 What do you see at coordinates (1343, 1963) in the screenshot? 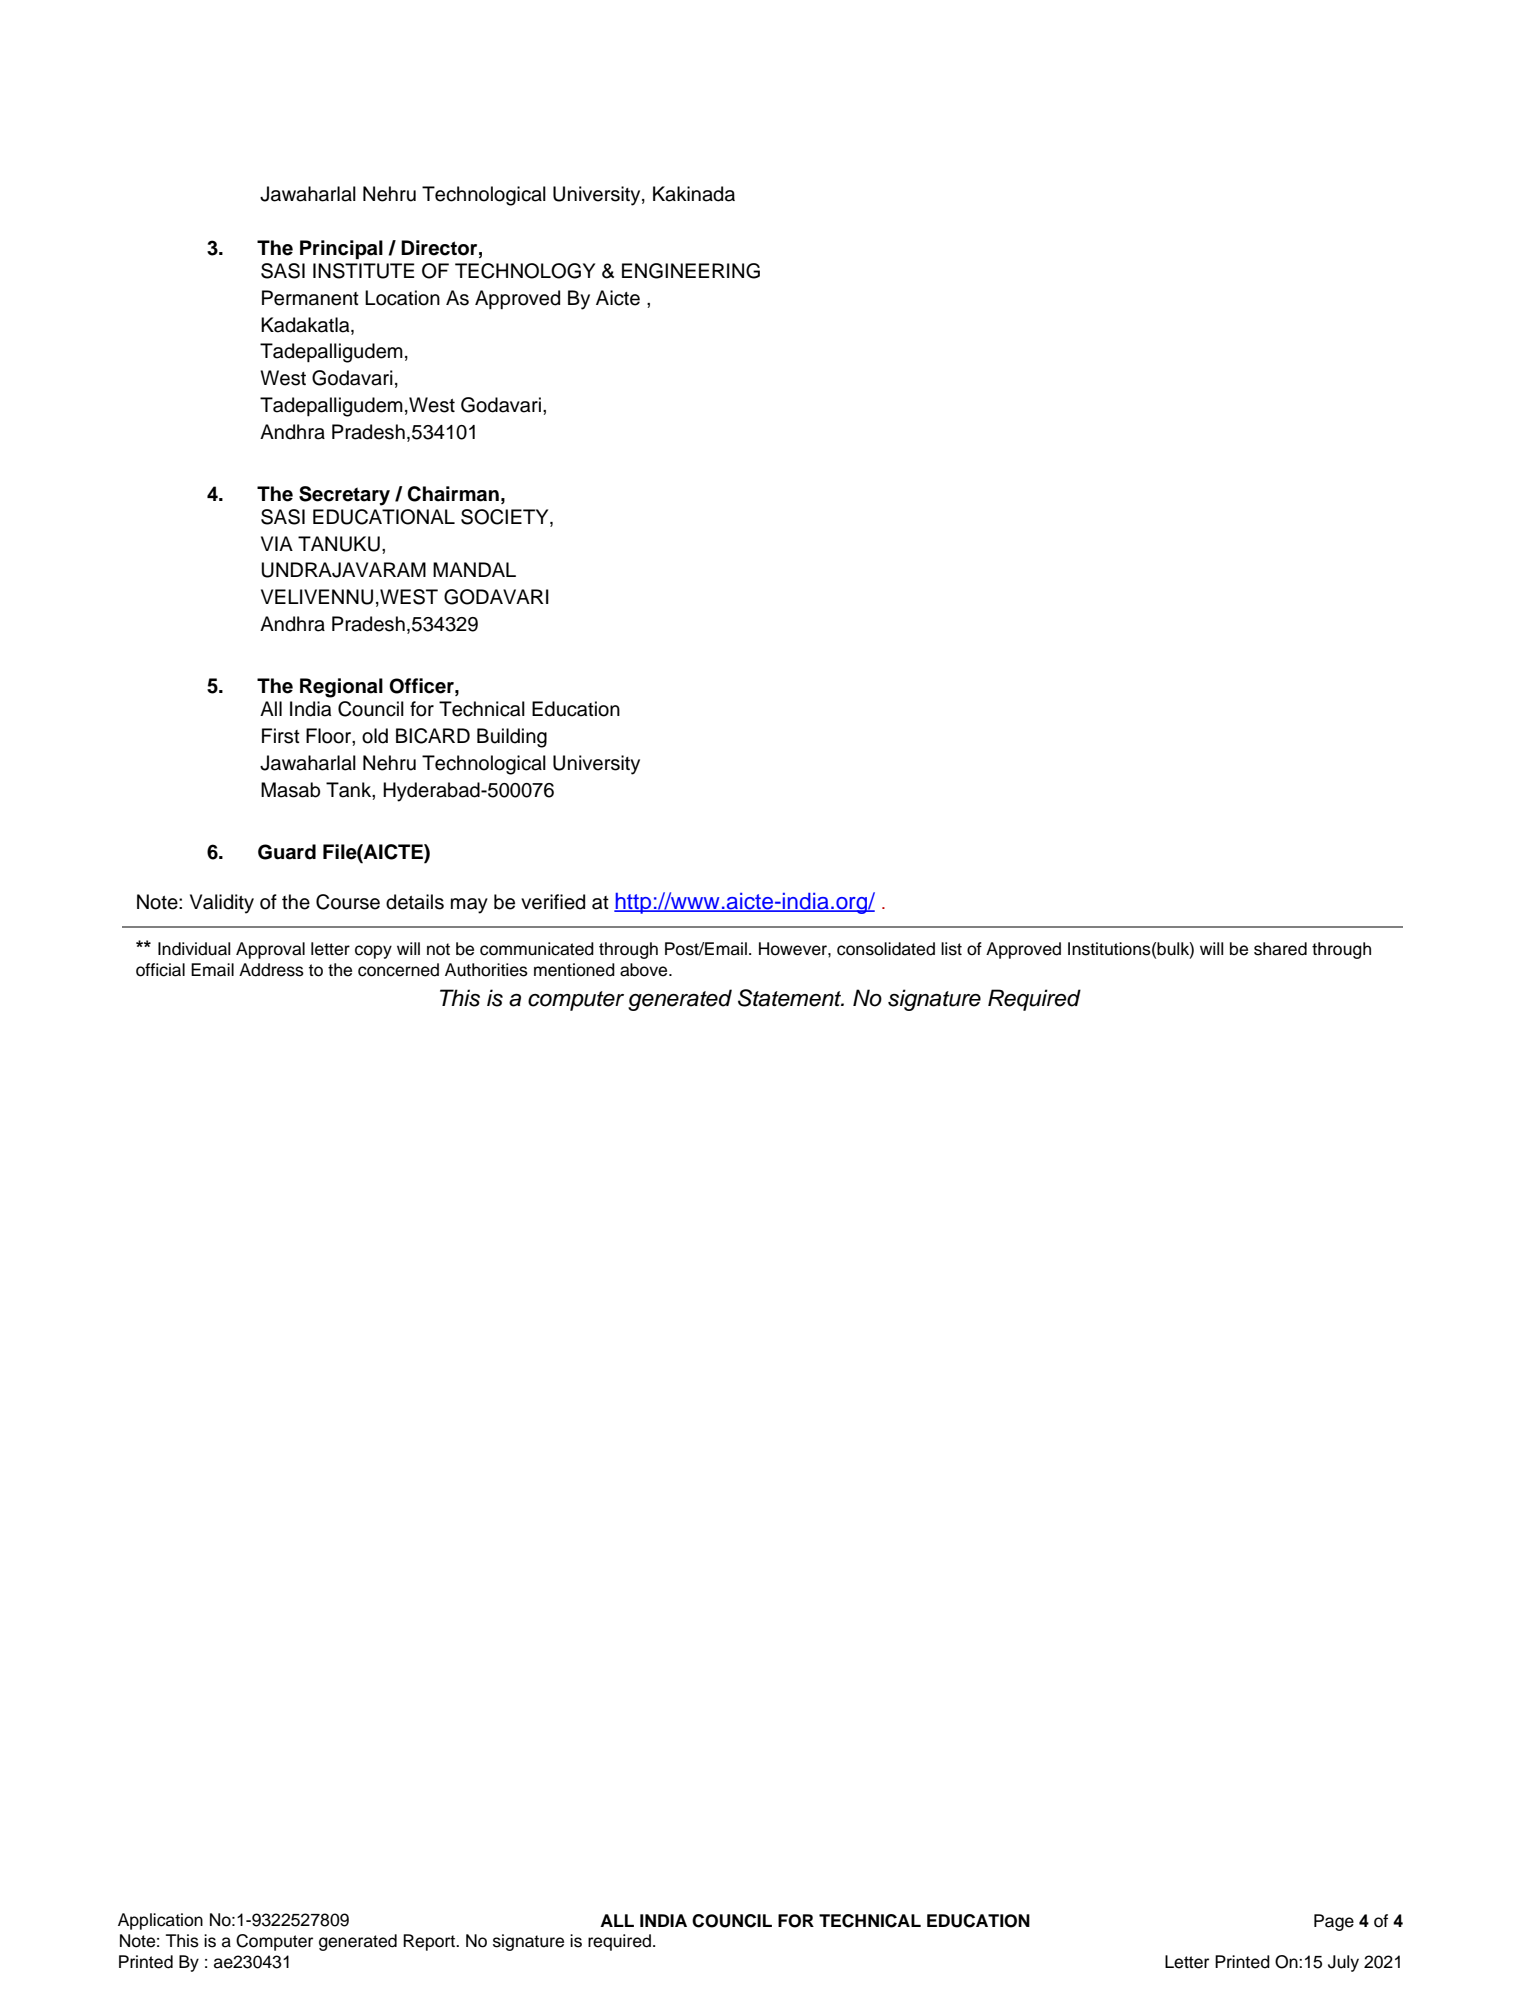
I see `July` at bounding box center [1343, 1963].
